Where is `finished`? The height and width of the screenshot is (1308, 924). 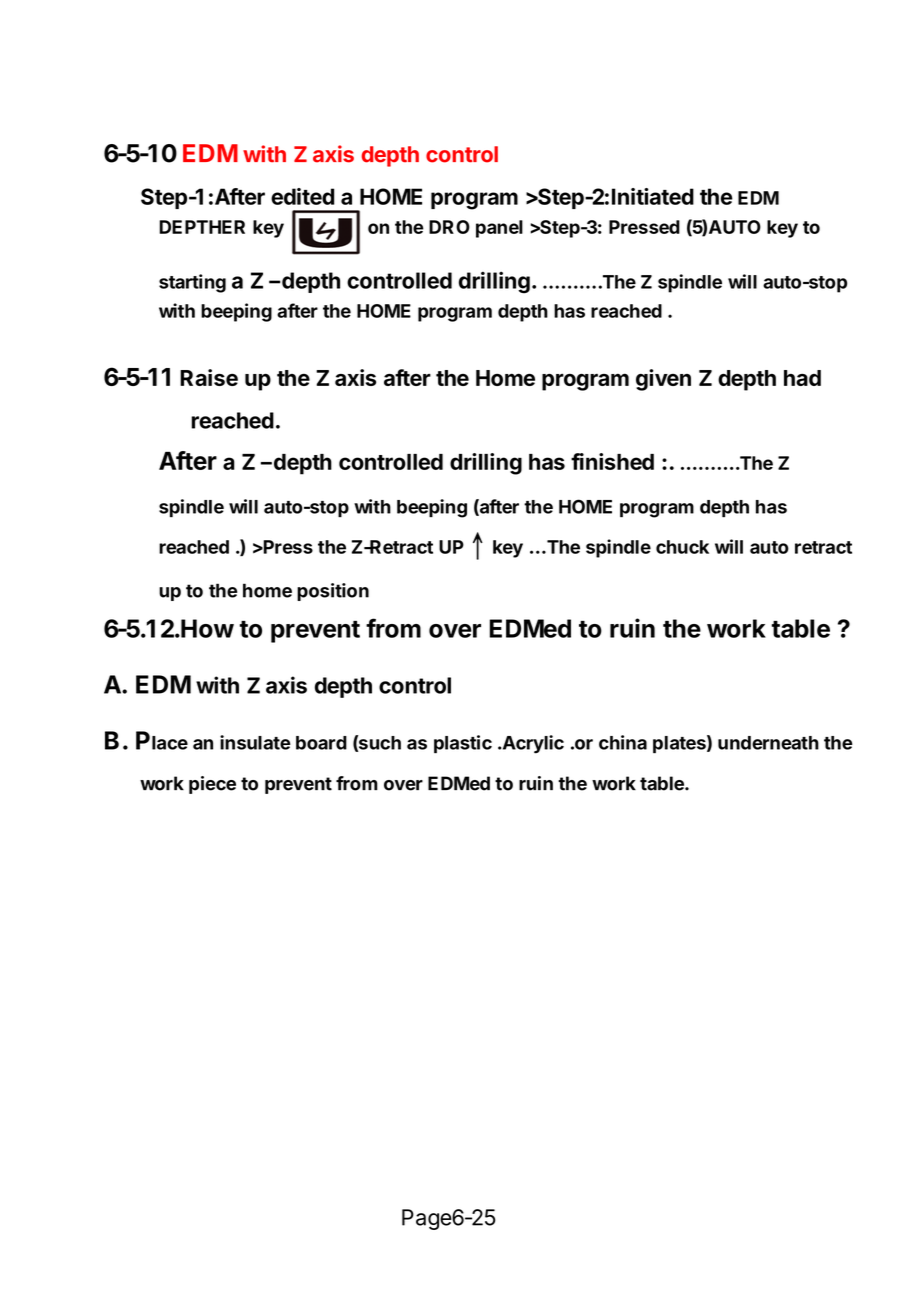 finished is located at coordinates (612, 461).
